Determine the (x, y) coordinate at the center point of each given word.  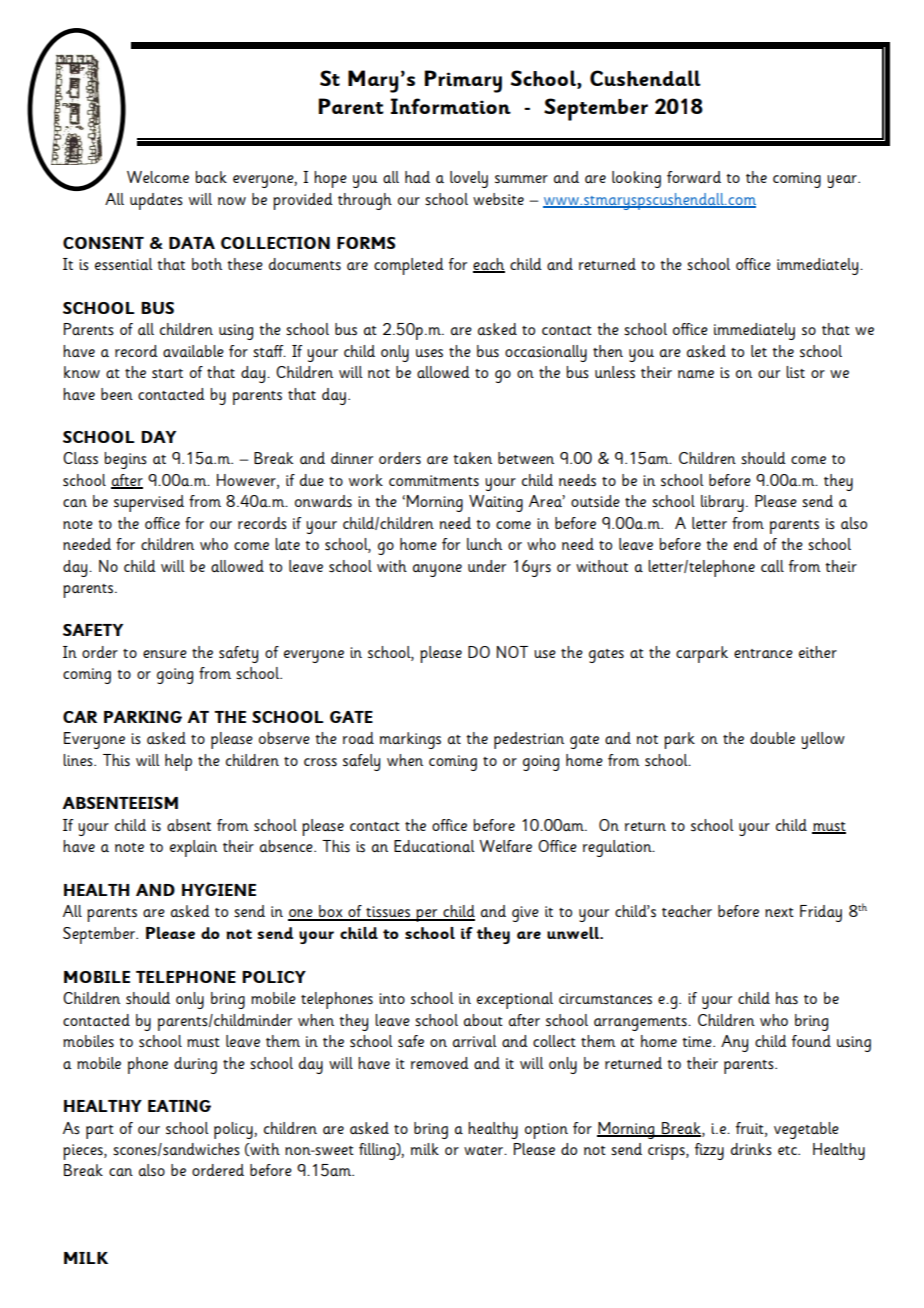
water (485, 1150)
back (211, 177)
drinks (751, 1149)
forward (694, 177)
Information (451, 106)
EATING (179, 1106)
